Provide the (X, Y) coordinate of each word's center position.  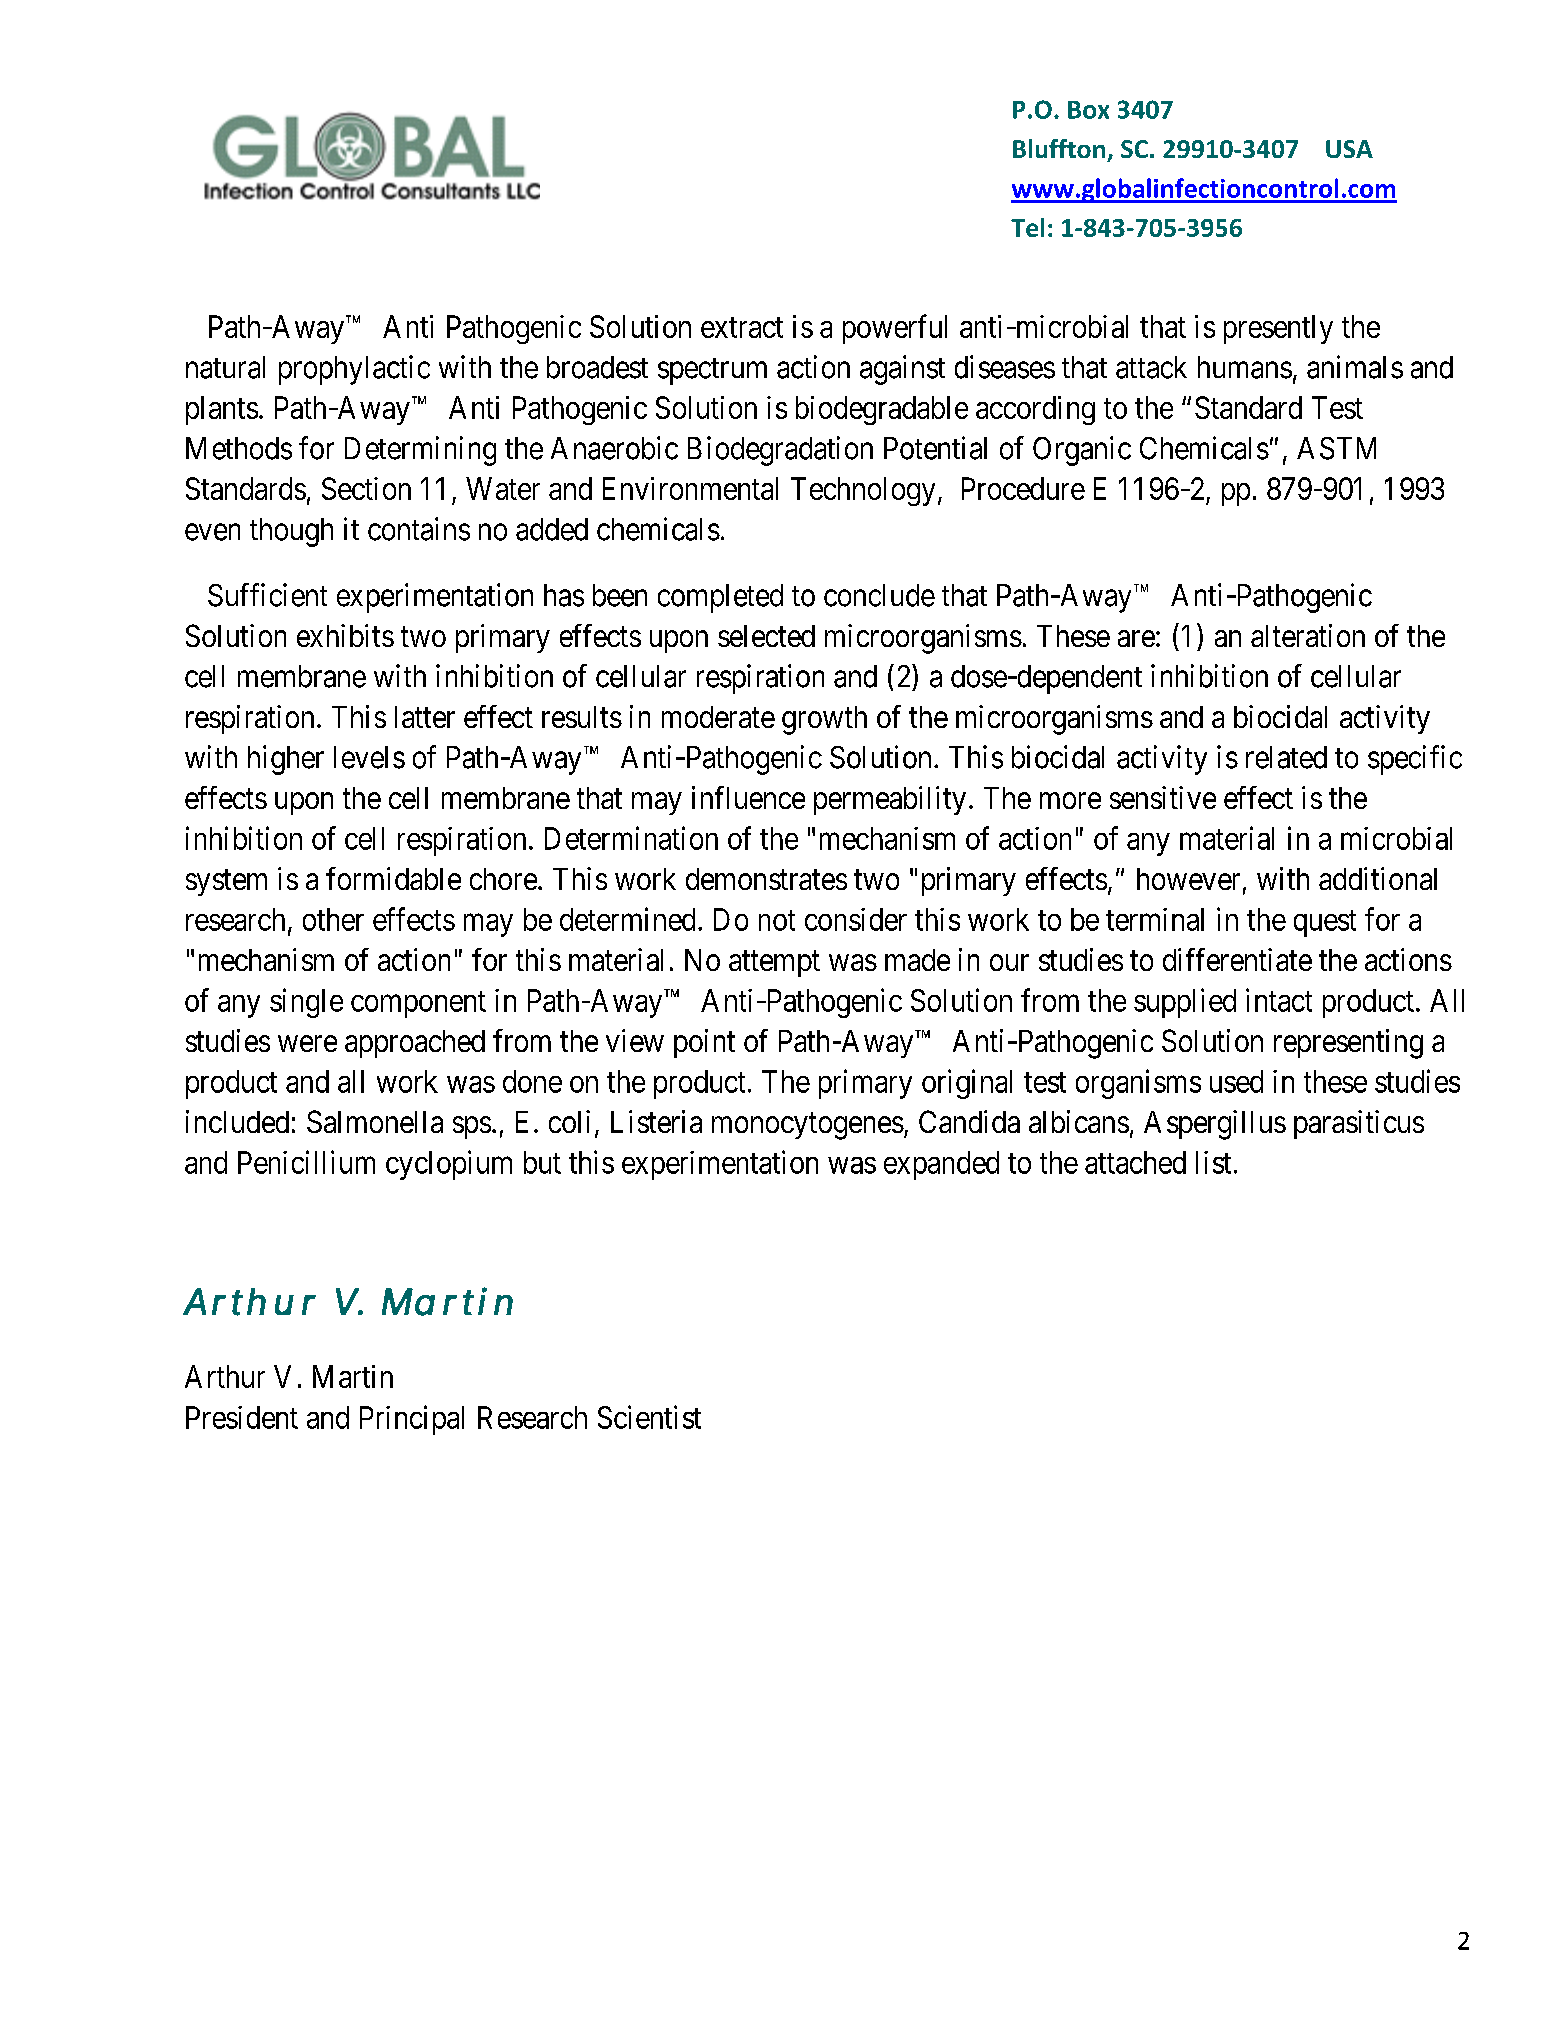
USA (1349, 149)
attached (1135, 1162)
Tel (1027, 227)
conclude (879, 595)
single (306, 1003)
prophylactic (354, 370)
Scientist (649, 1417)
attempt (774, 964)
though (291, 532)
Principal (412, 1420)
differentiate (1237, 959)
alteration (1308, 635)
